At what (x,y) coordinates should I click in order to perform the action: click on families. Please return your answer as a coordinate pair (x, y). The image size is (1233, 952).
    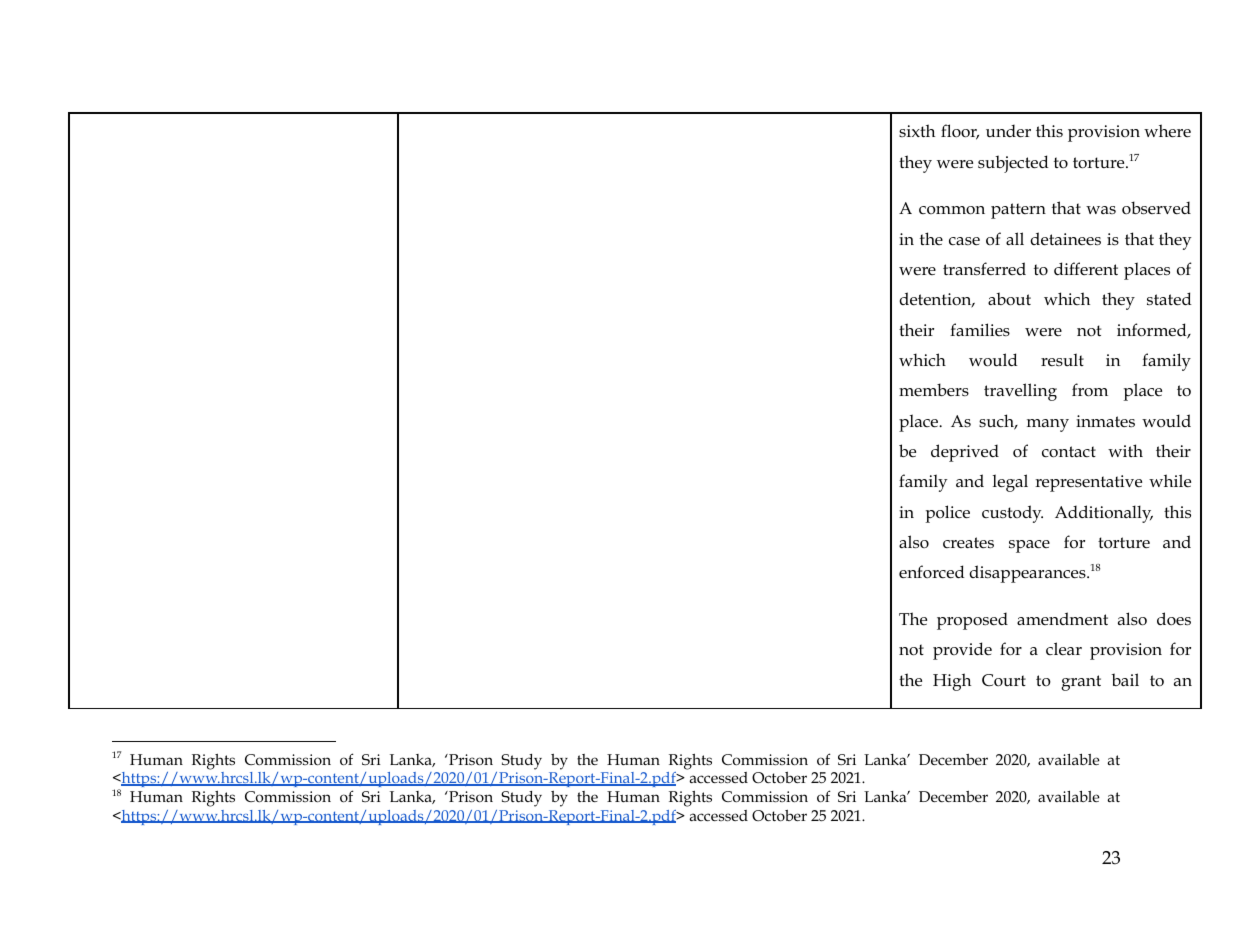
    Looking at the image, I should click on (980, 329).
